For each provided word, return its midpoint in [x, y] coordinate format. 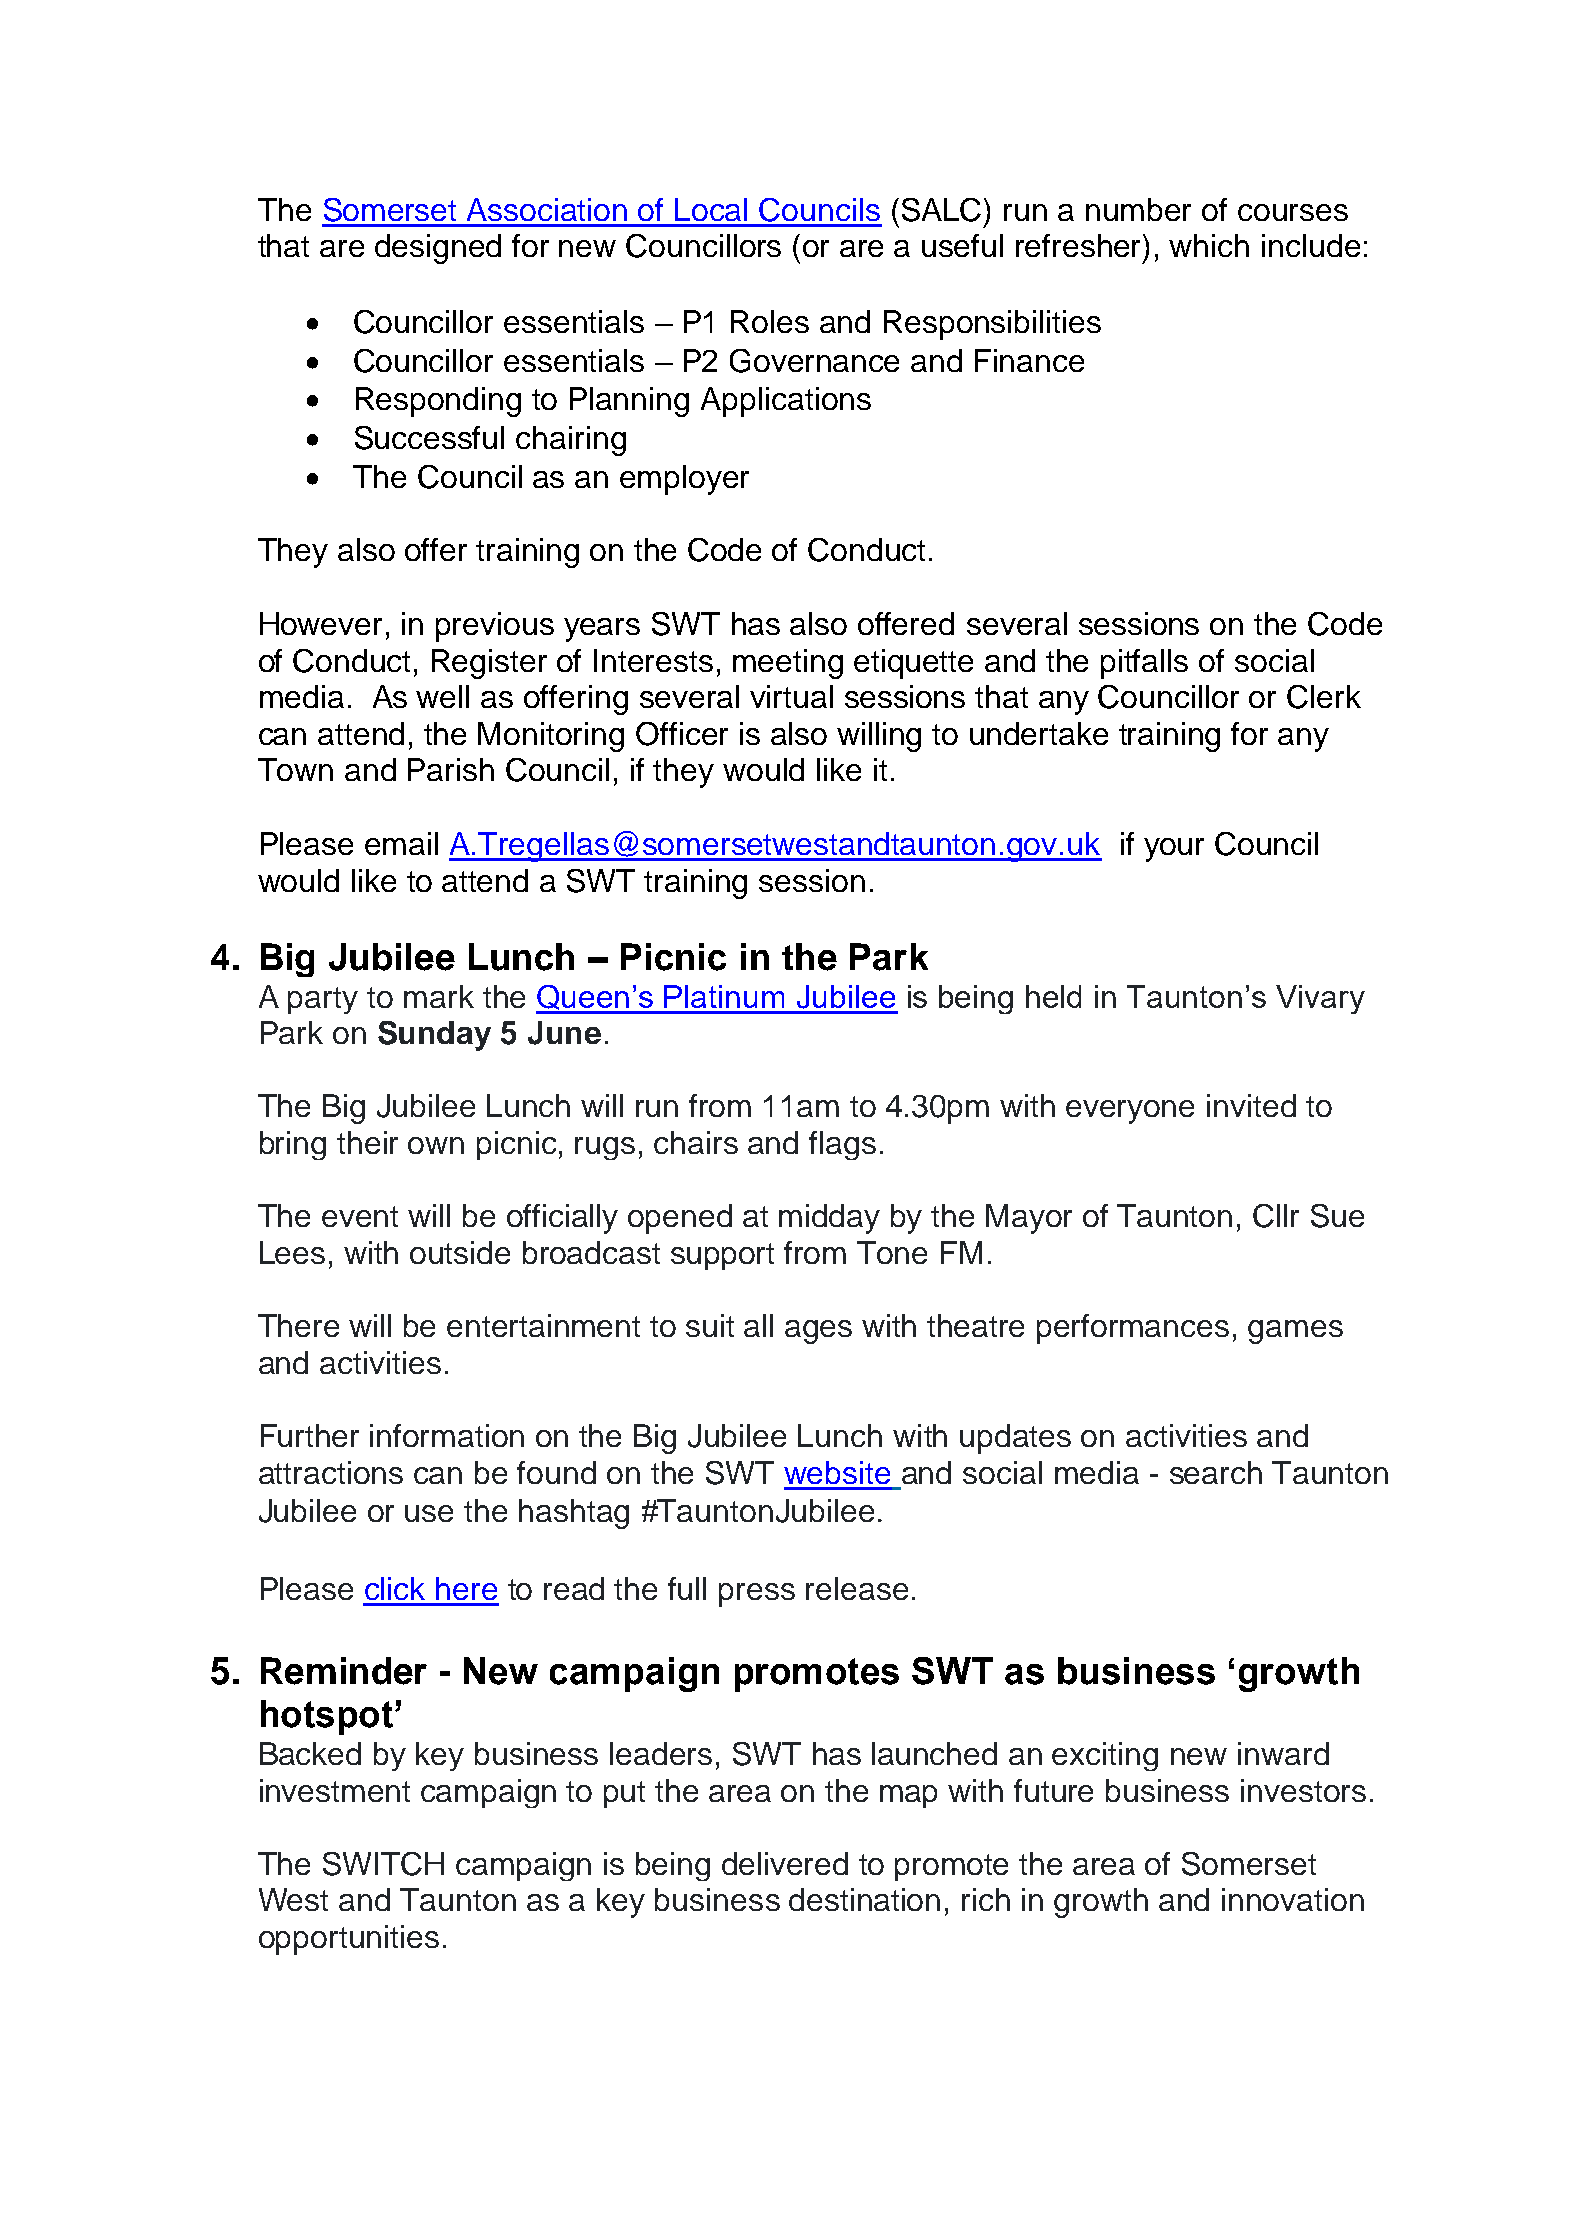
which [1209, 245]
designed [438, 249]
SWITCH [383, 1864]
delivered [785, 1863]
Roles [770, 321]
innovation [1293, 1899]
